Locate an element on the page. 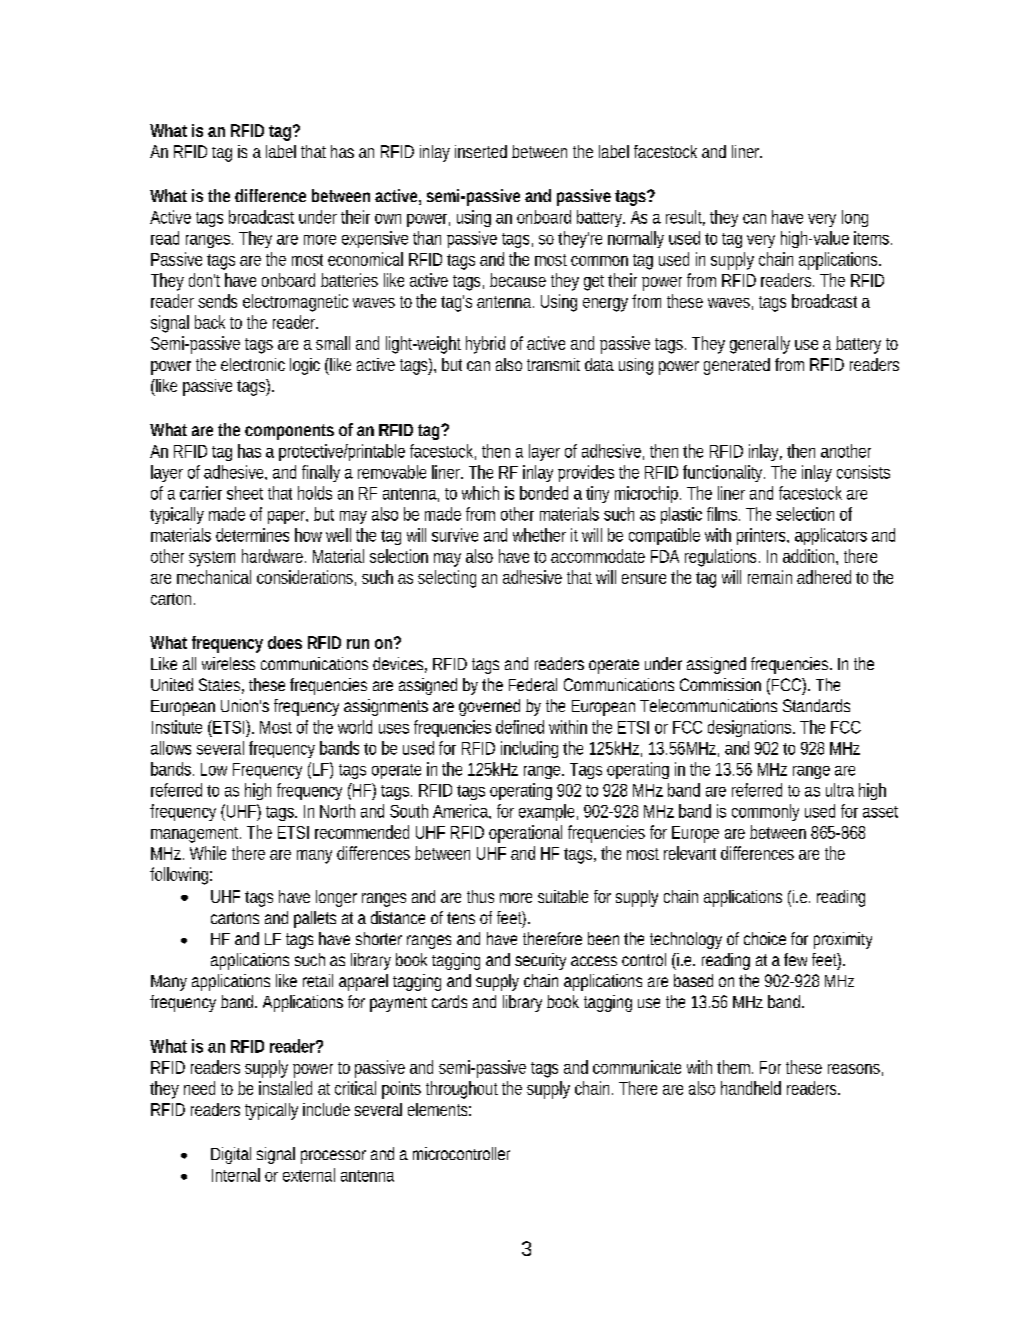 The height and width of the page is (1321, 1021). Digital is located at coordinates (231, 1155).
